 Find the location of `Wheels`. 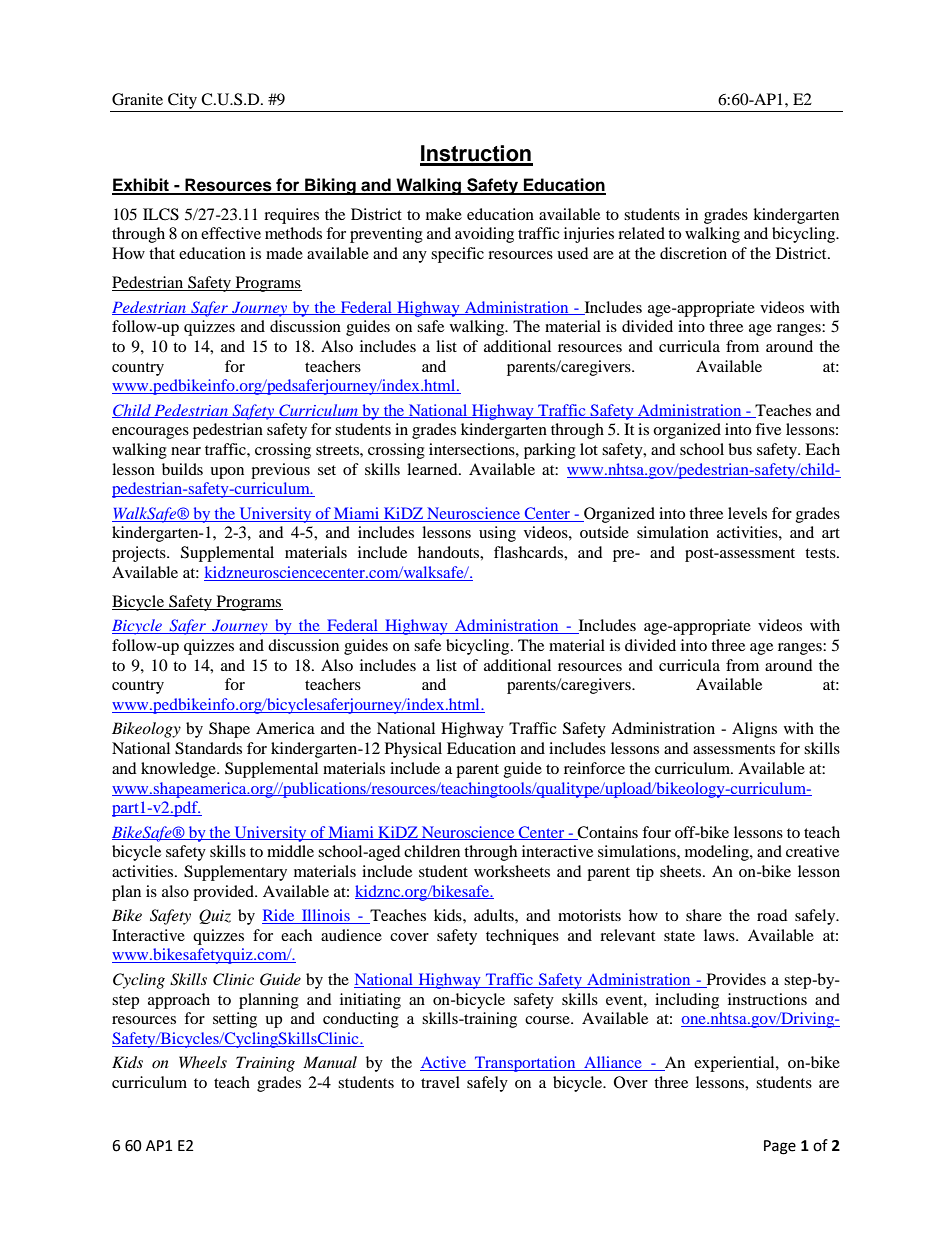

Wheels is located at coordinates (203, 1062).
